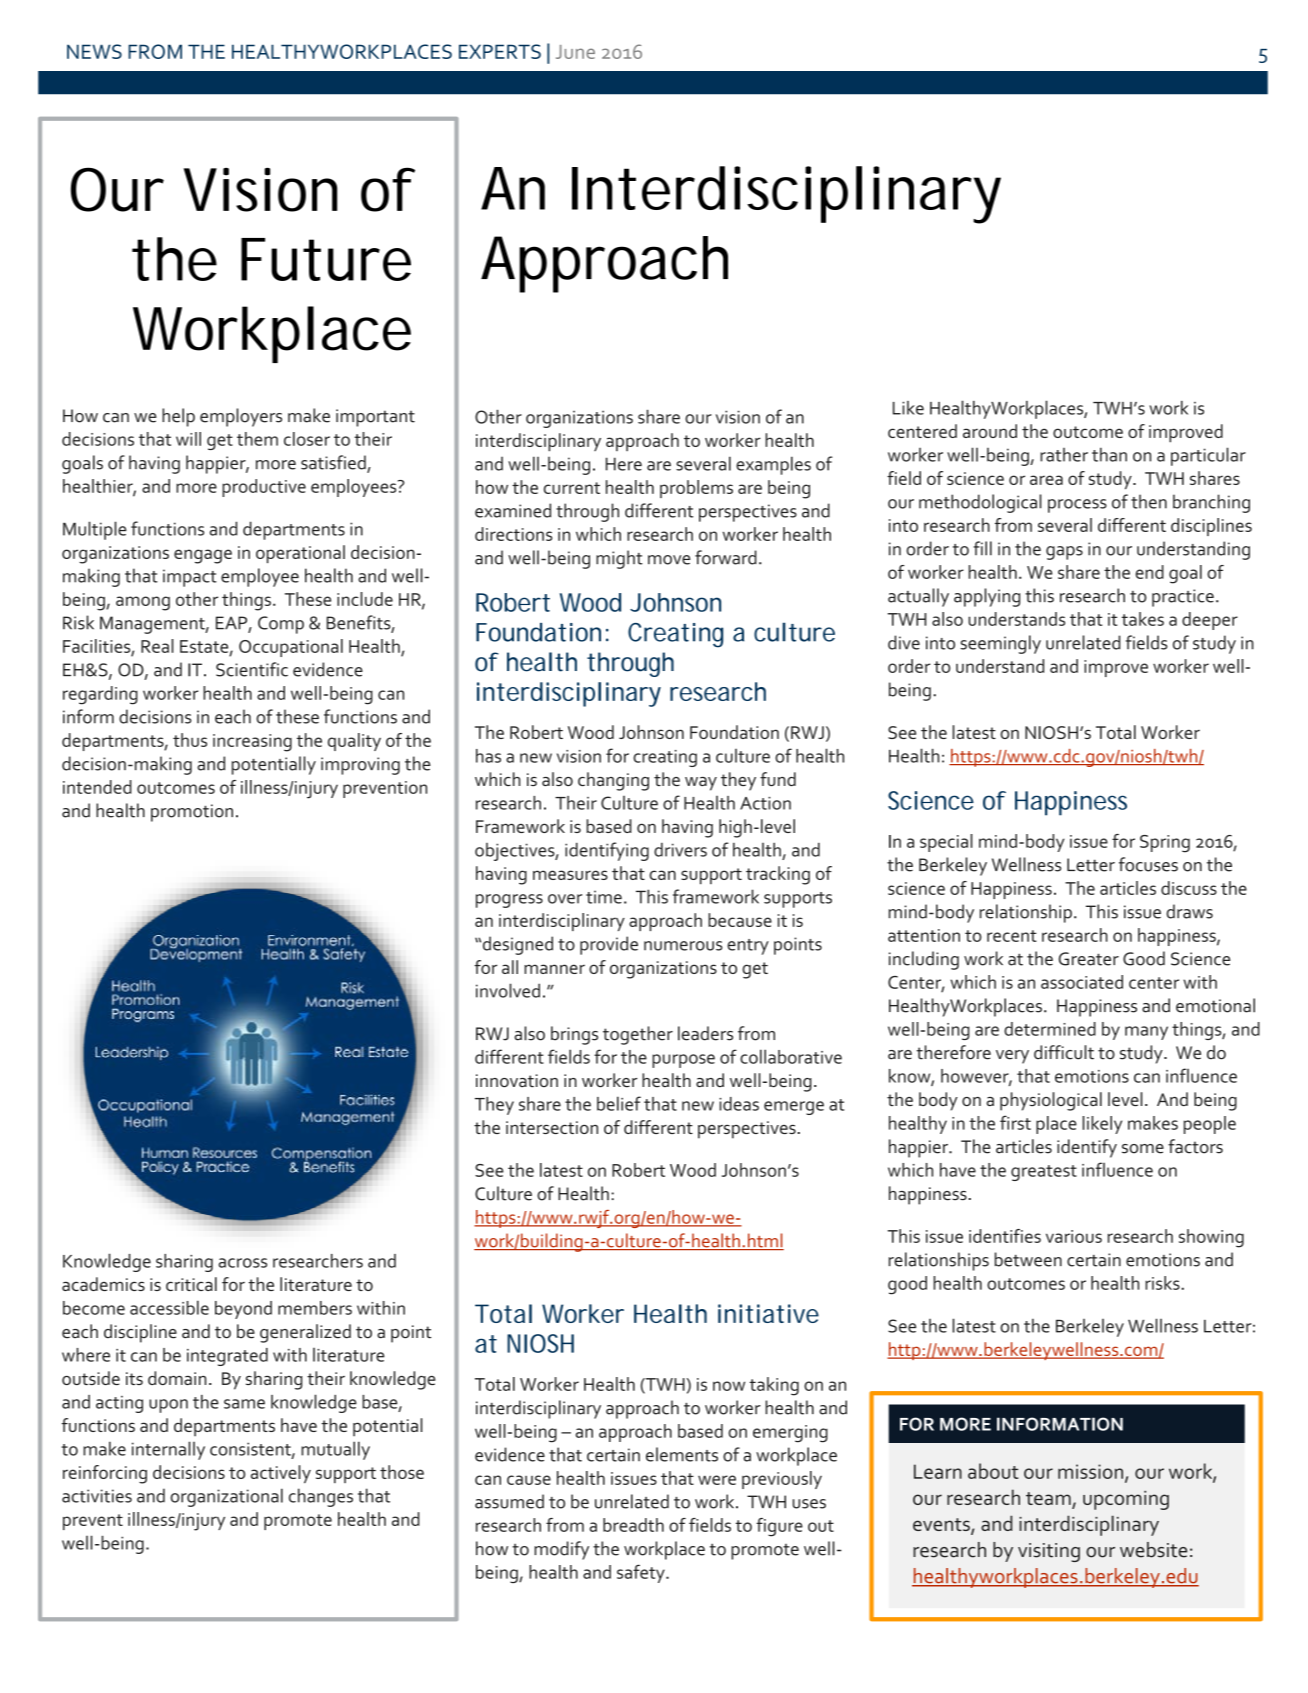 This page has width=1308, height=1693. Describe the element at coordinates (613, 781) in the page. I see `changing` at that location.
